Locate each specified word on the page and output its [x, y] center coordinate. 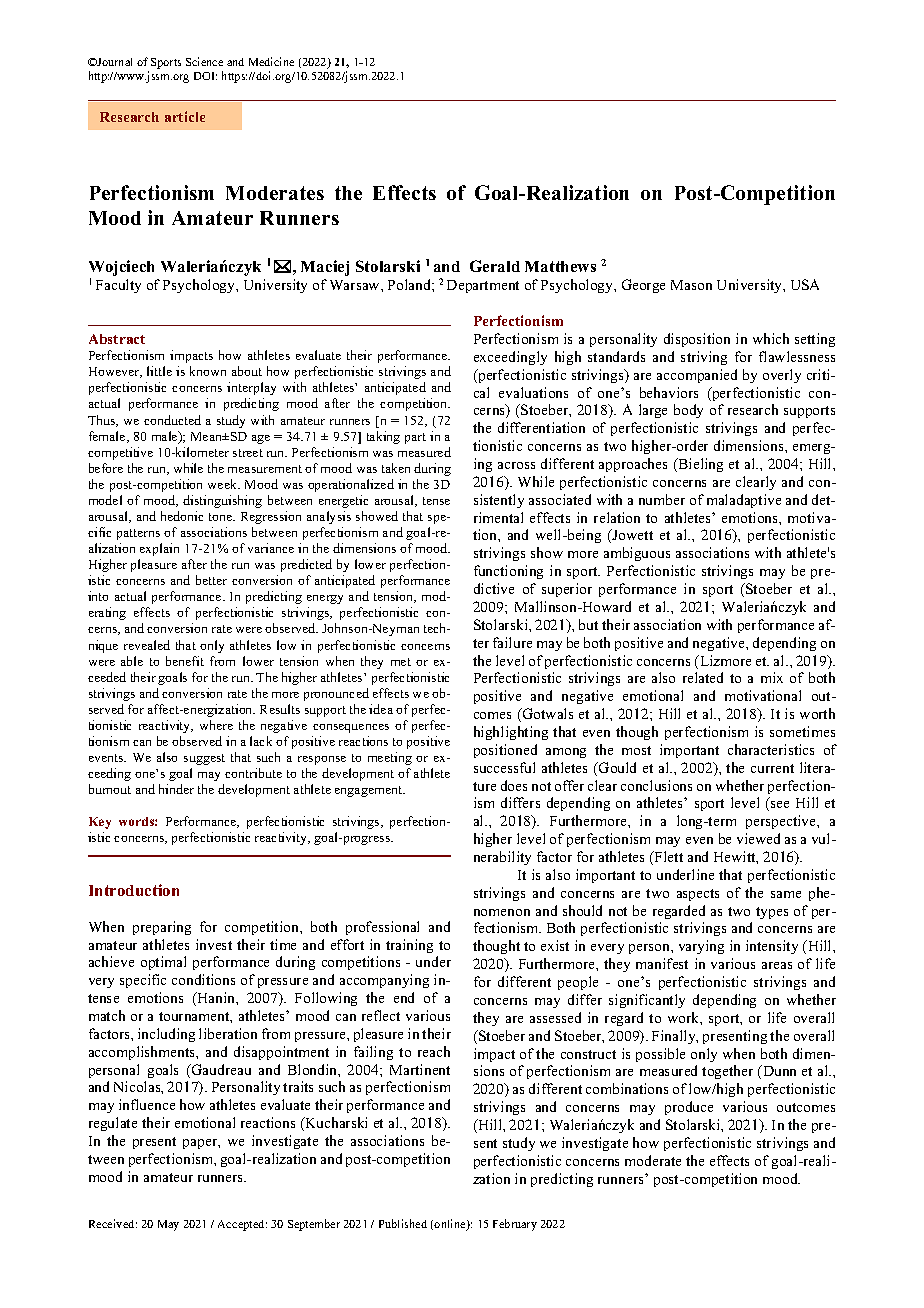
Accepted [242, 1225]
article [185, 116]
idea [381, 709]
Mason [691, 285]
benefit [185, 661]
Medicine [271, 61]
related [703, 677]
